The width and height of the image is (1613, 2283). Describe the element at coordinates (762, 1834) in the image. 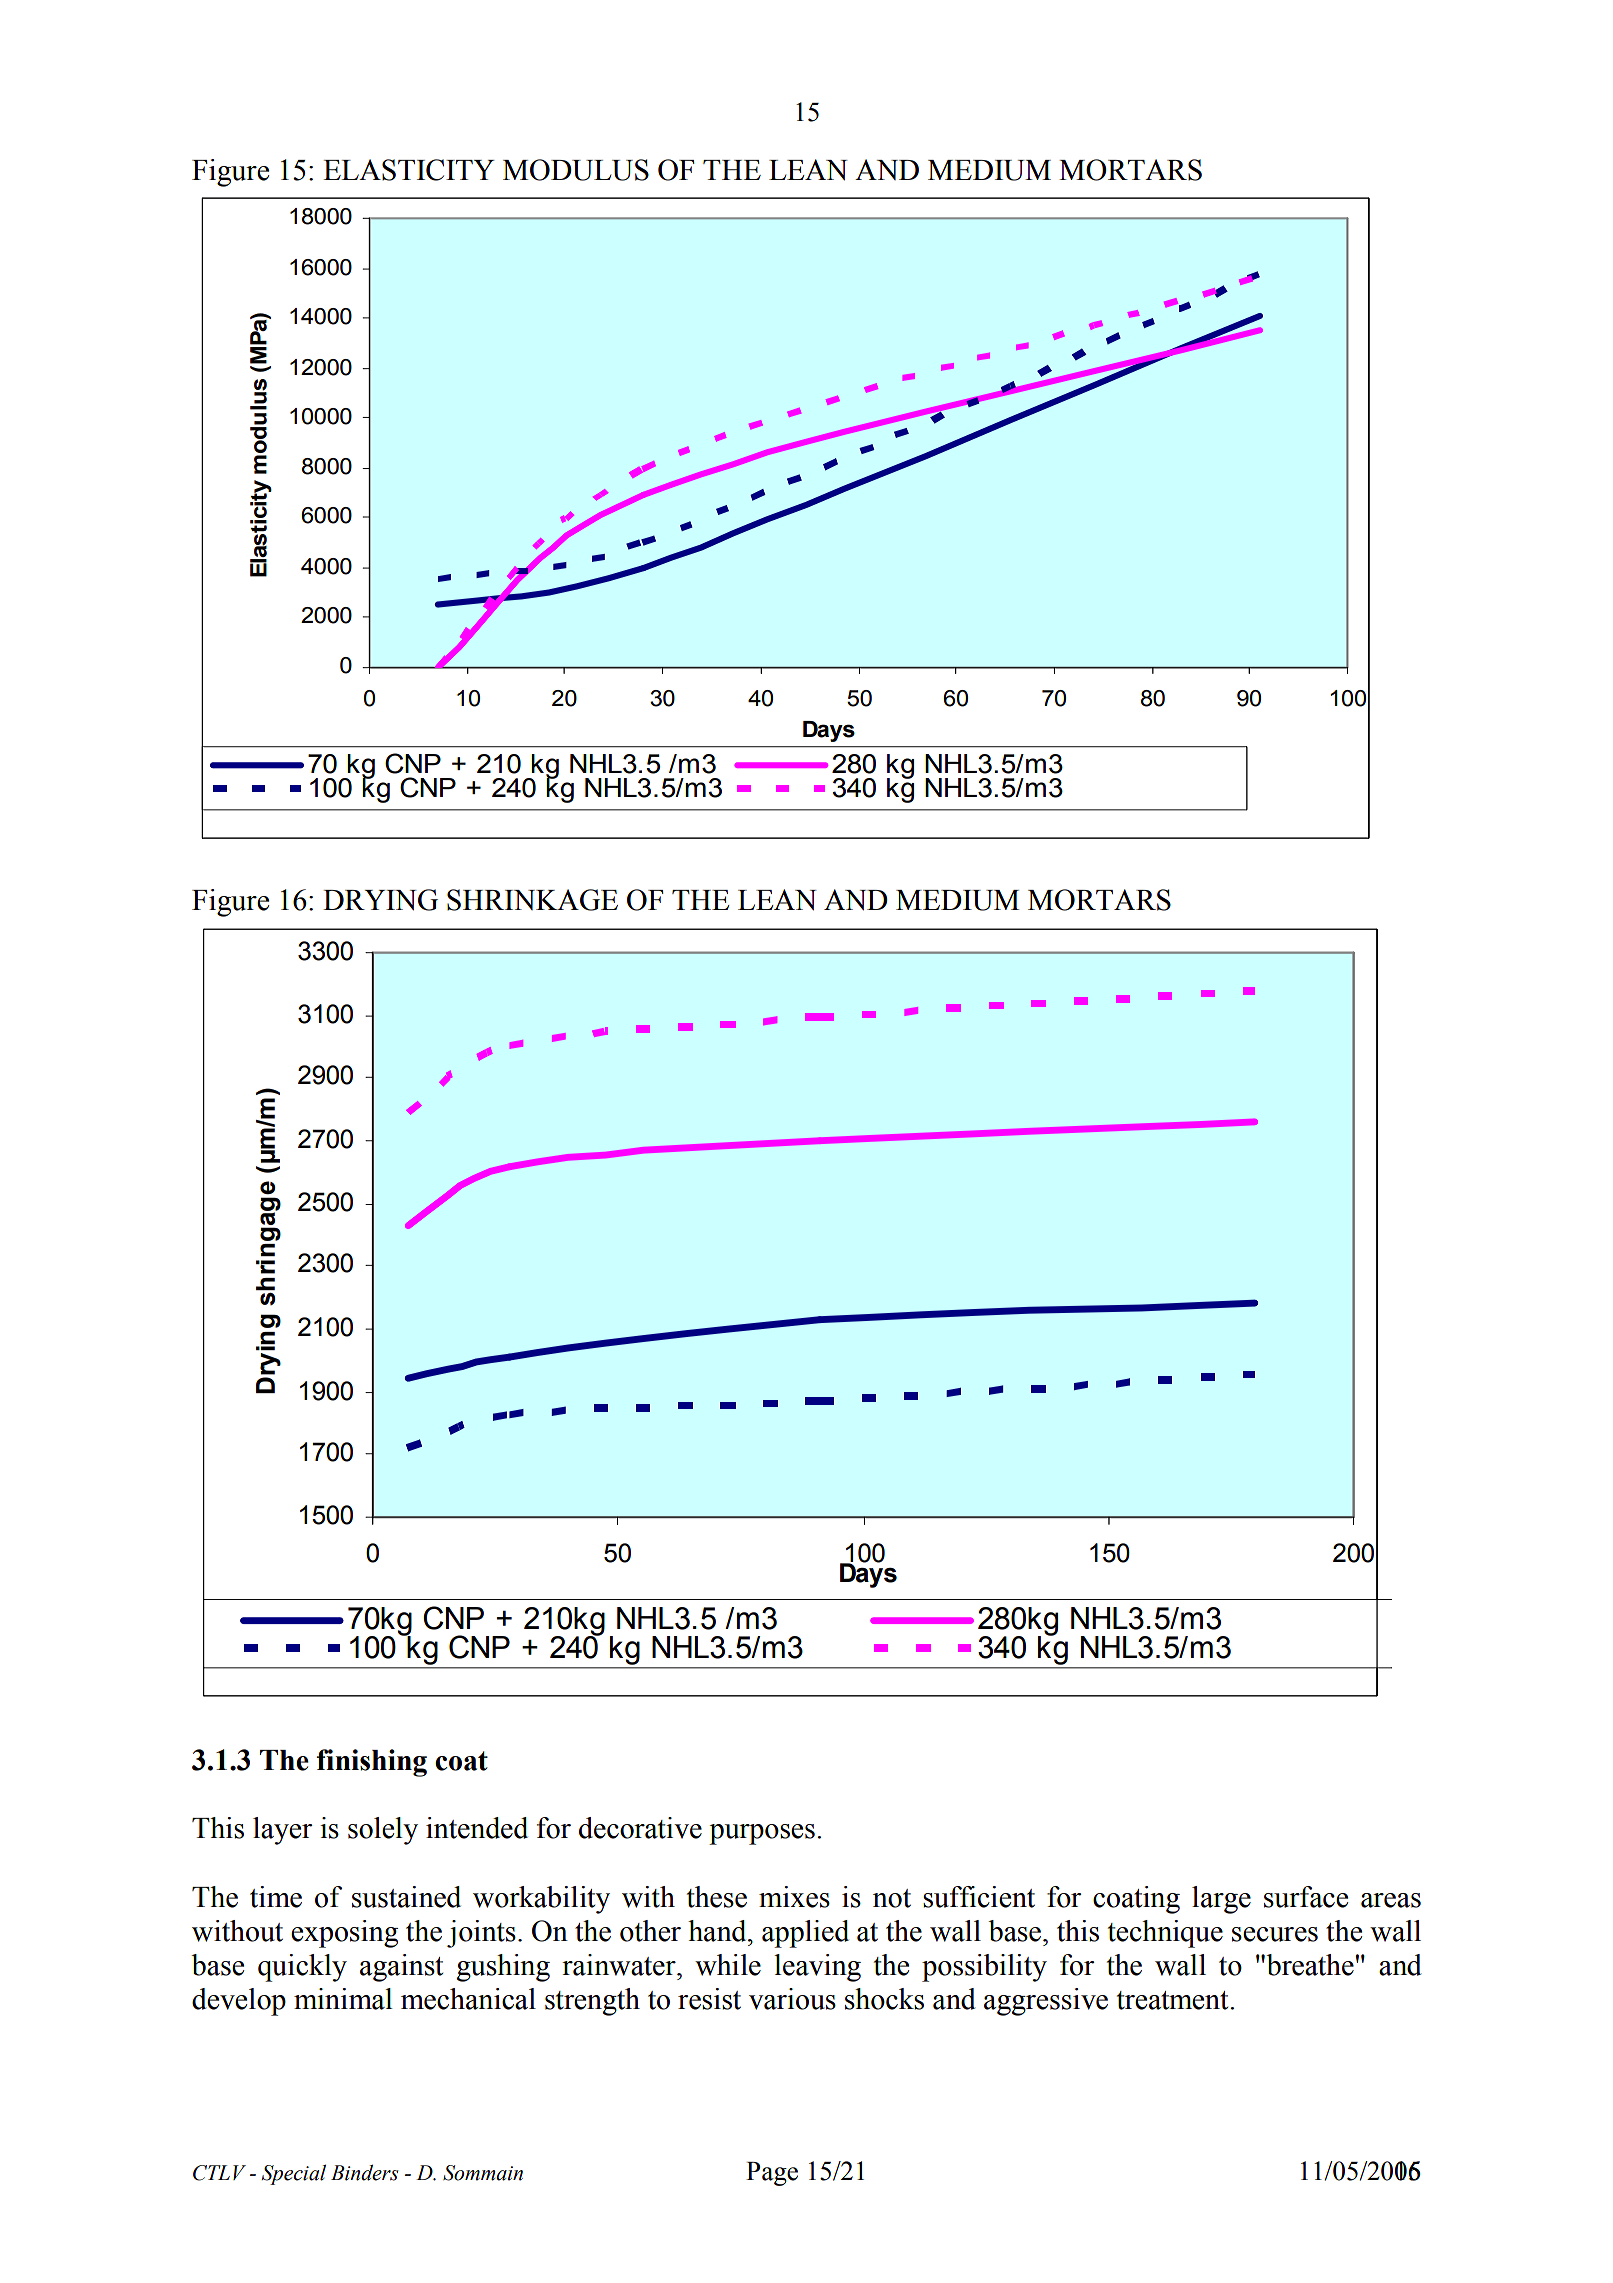

I see `purposes` at that location.
